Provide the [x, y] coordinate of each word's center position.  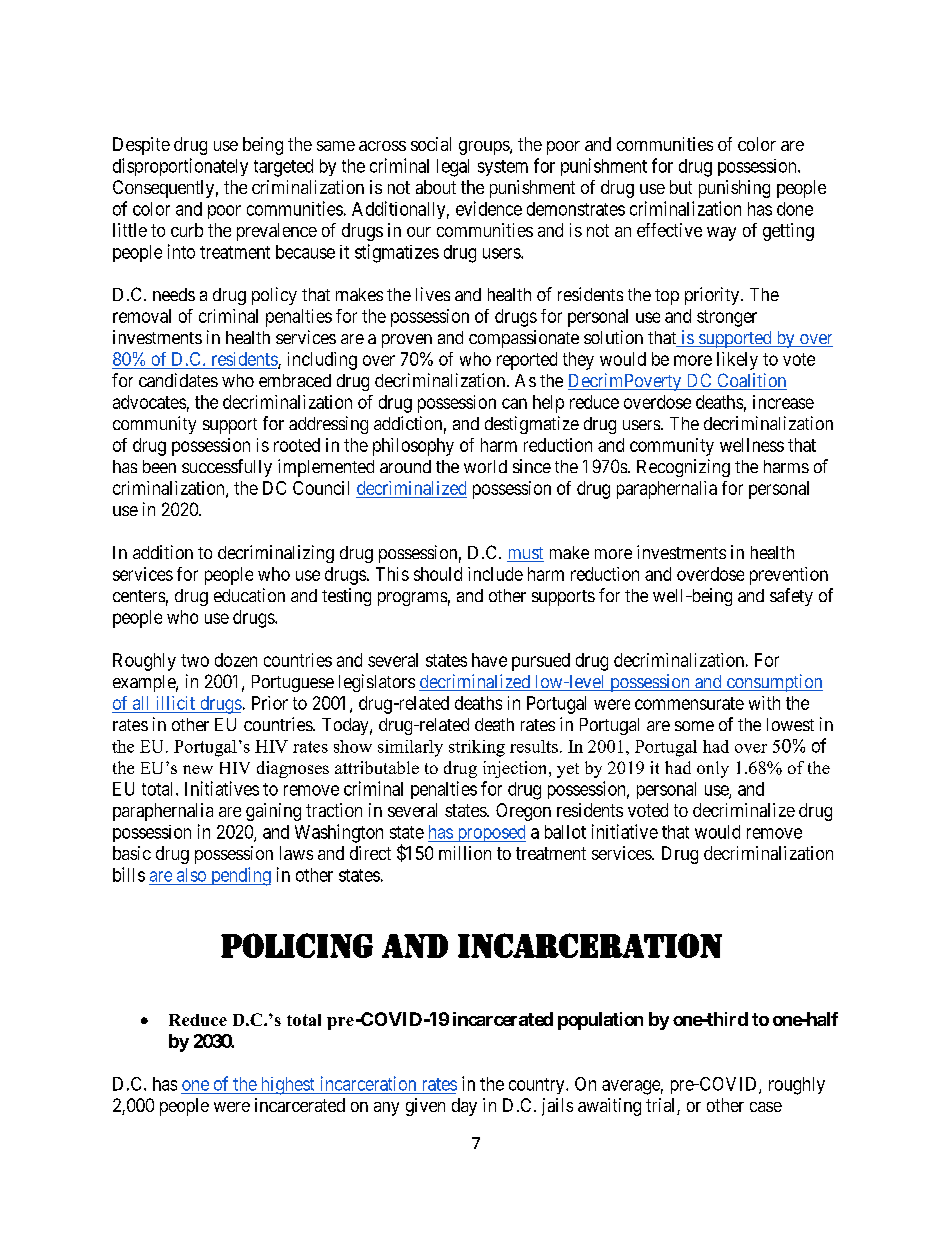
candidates [178, 380]
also [191, 875]
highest [287, 1086]
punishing [734, 189]
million [465, 853]
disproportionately [180, 167]
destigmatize [532, 425]
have [489, 660]
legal [453, 168]
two [195, 660]
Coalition [751, 381]
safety [791, 597]
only [713, 769]
